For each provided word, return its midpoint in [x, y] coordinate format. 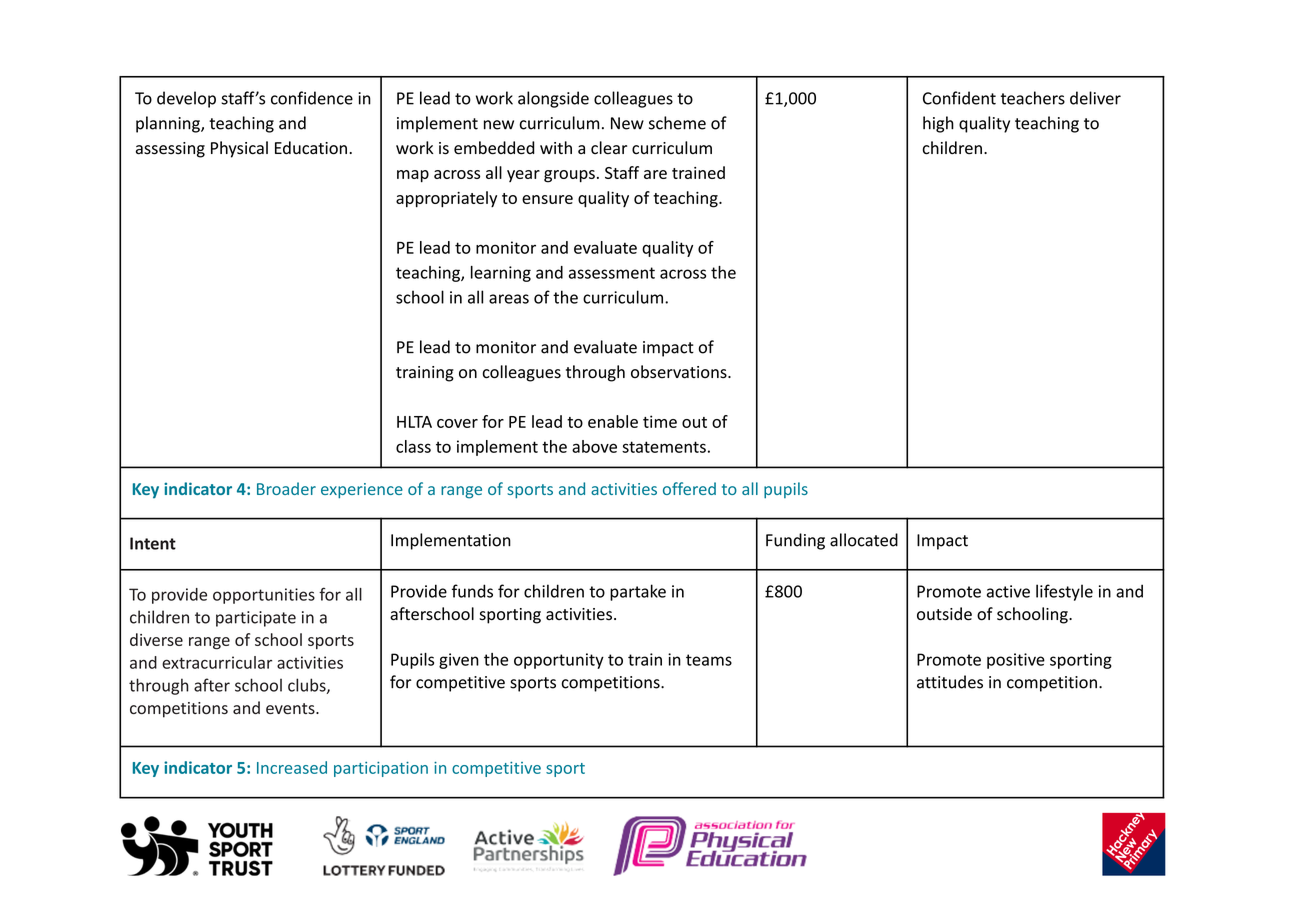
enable [613, 421]
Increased [292, 767]
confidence [312, 98]
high [938, 124]
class [413, 446]
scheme [677, 123]
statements [664, 447]
